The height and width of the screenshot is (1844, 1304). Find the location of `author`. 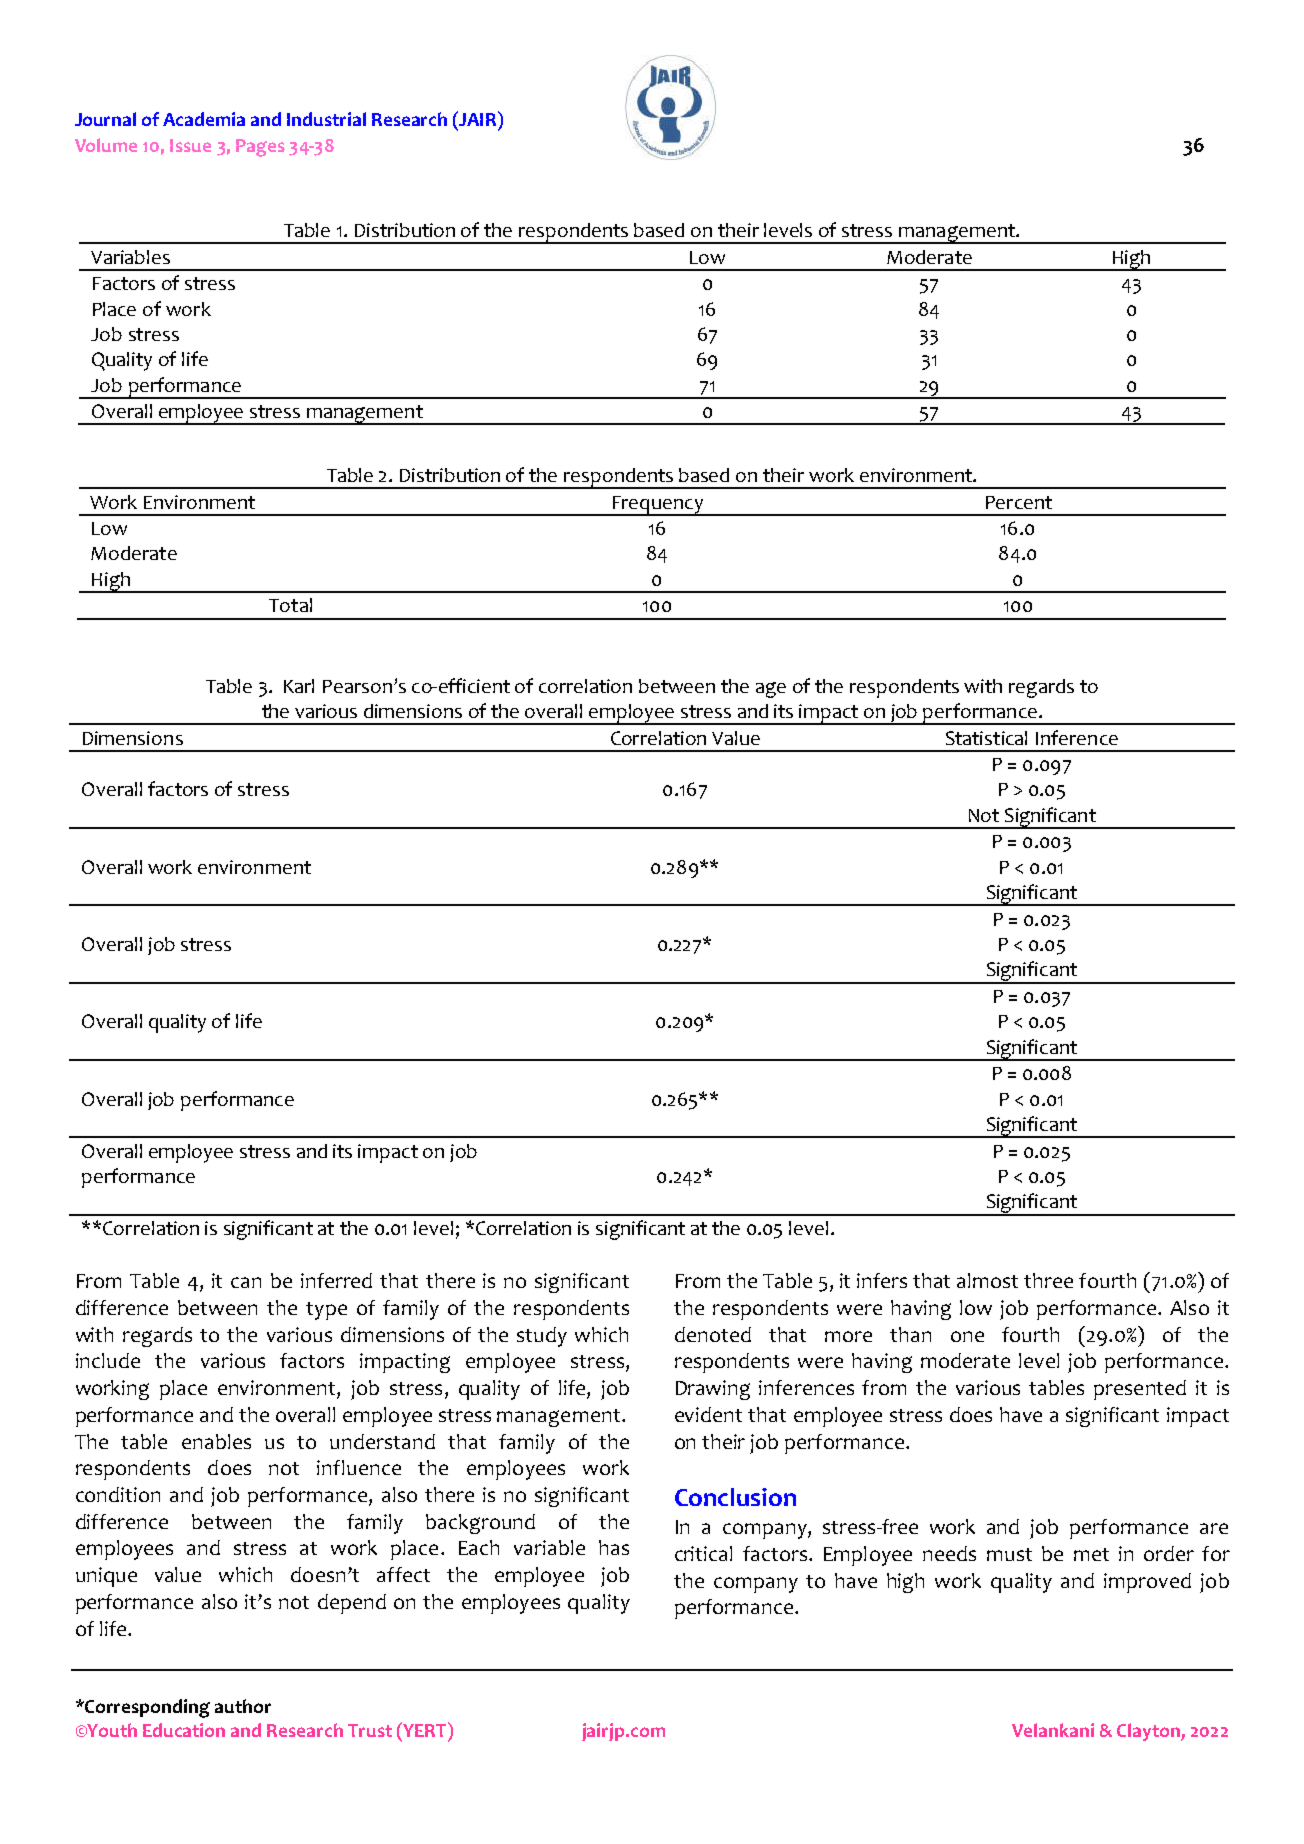

author is located at coordinates (243, 1706).
